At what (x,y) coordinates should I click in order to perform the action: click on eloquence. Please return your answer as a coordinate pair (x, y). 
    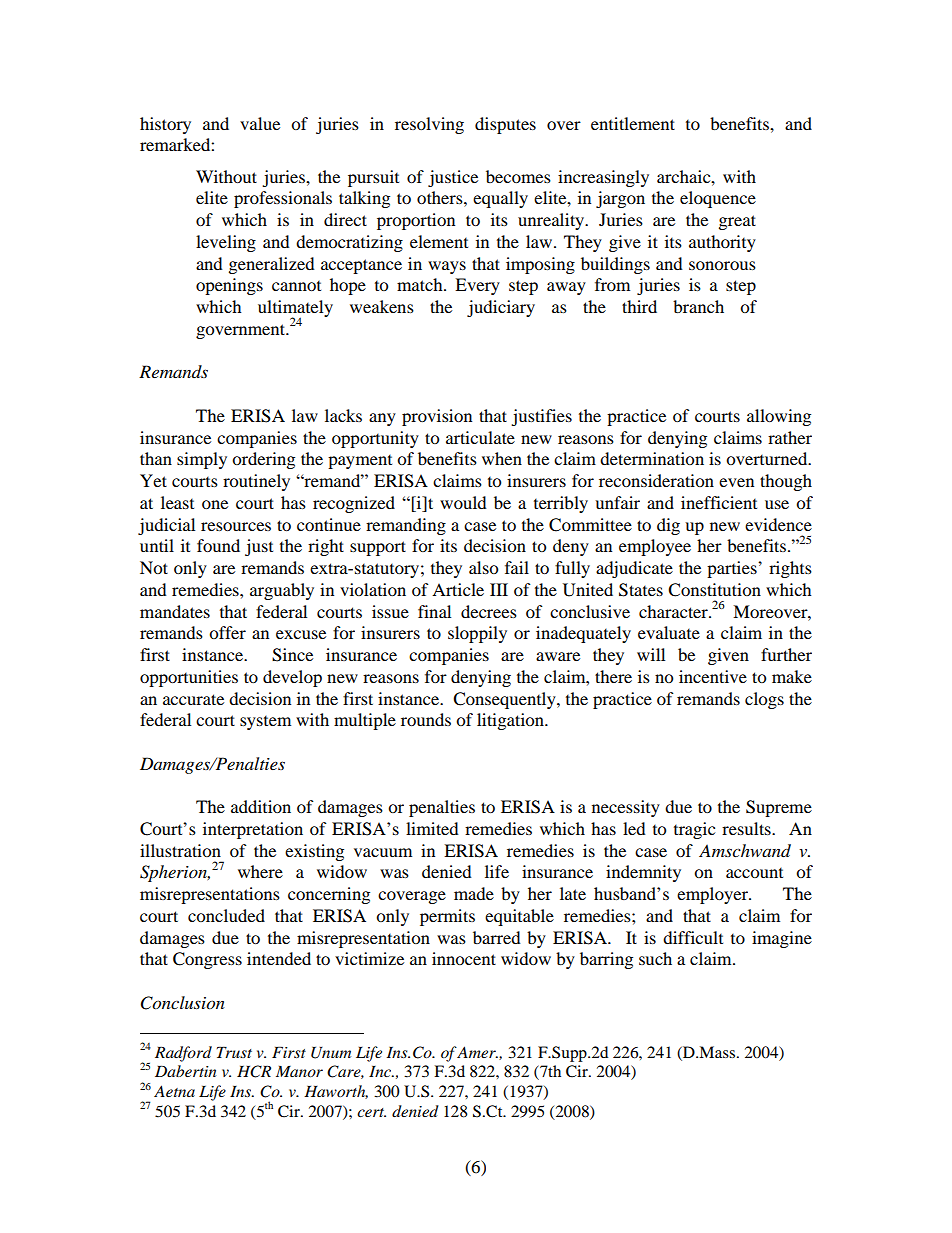
    Looking at the image, I should click on (718, 199).
